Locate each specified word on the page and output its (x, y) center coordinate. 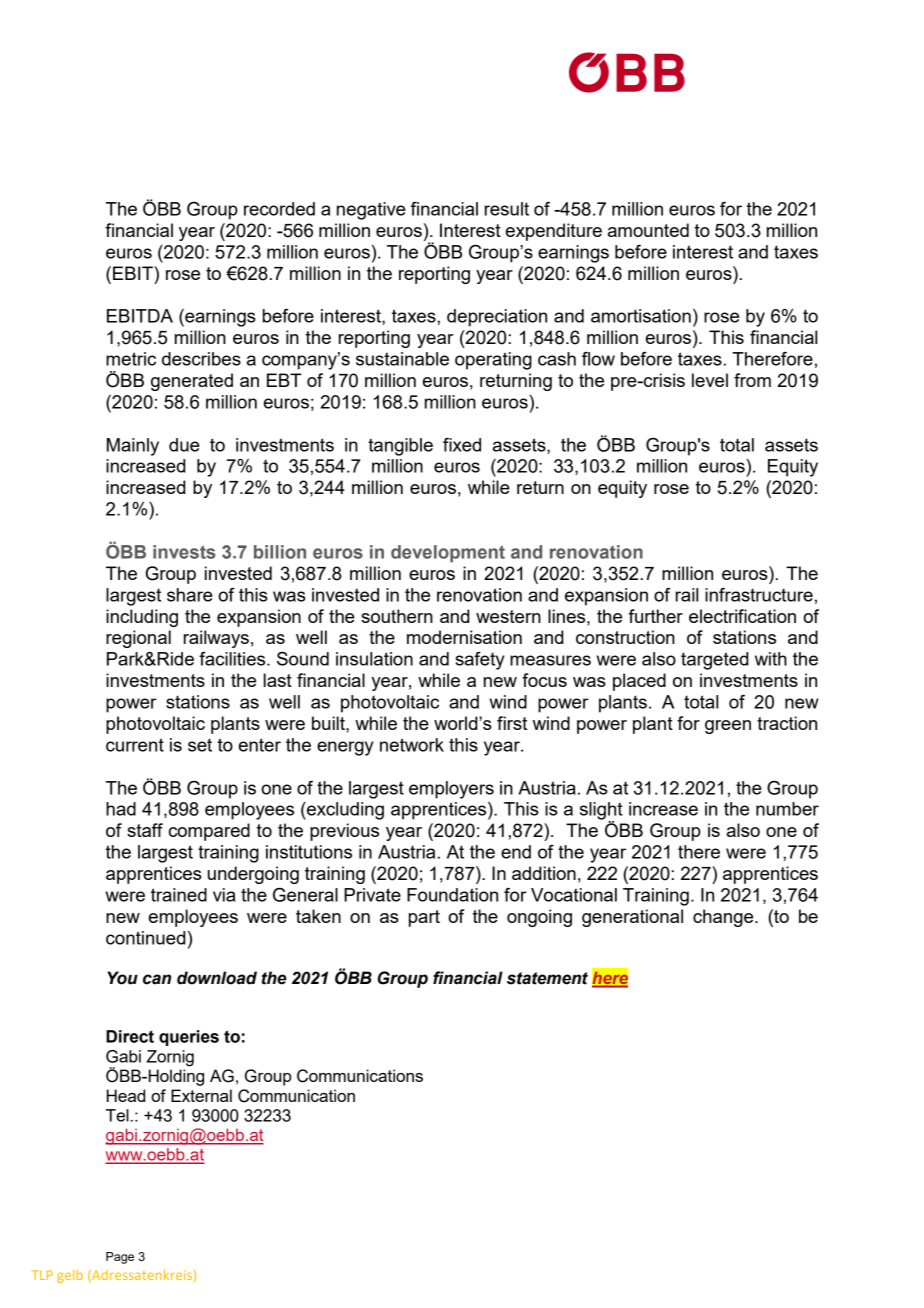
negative (371, 211)
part (424, 918)
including (142, 618)
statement (547, 978)
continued (146, 938)
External (201, 1095)
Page (120, 1258)
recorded (279, 209)
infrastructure (759, 595)
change (724, 918)
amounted (648, 230)
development (448, 554)
